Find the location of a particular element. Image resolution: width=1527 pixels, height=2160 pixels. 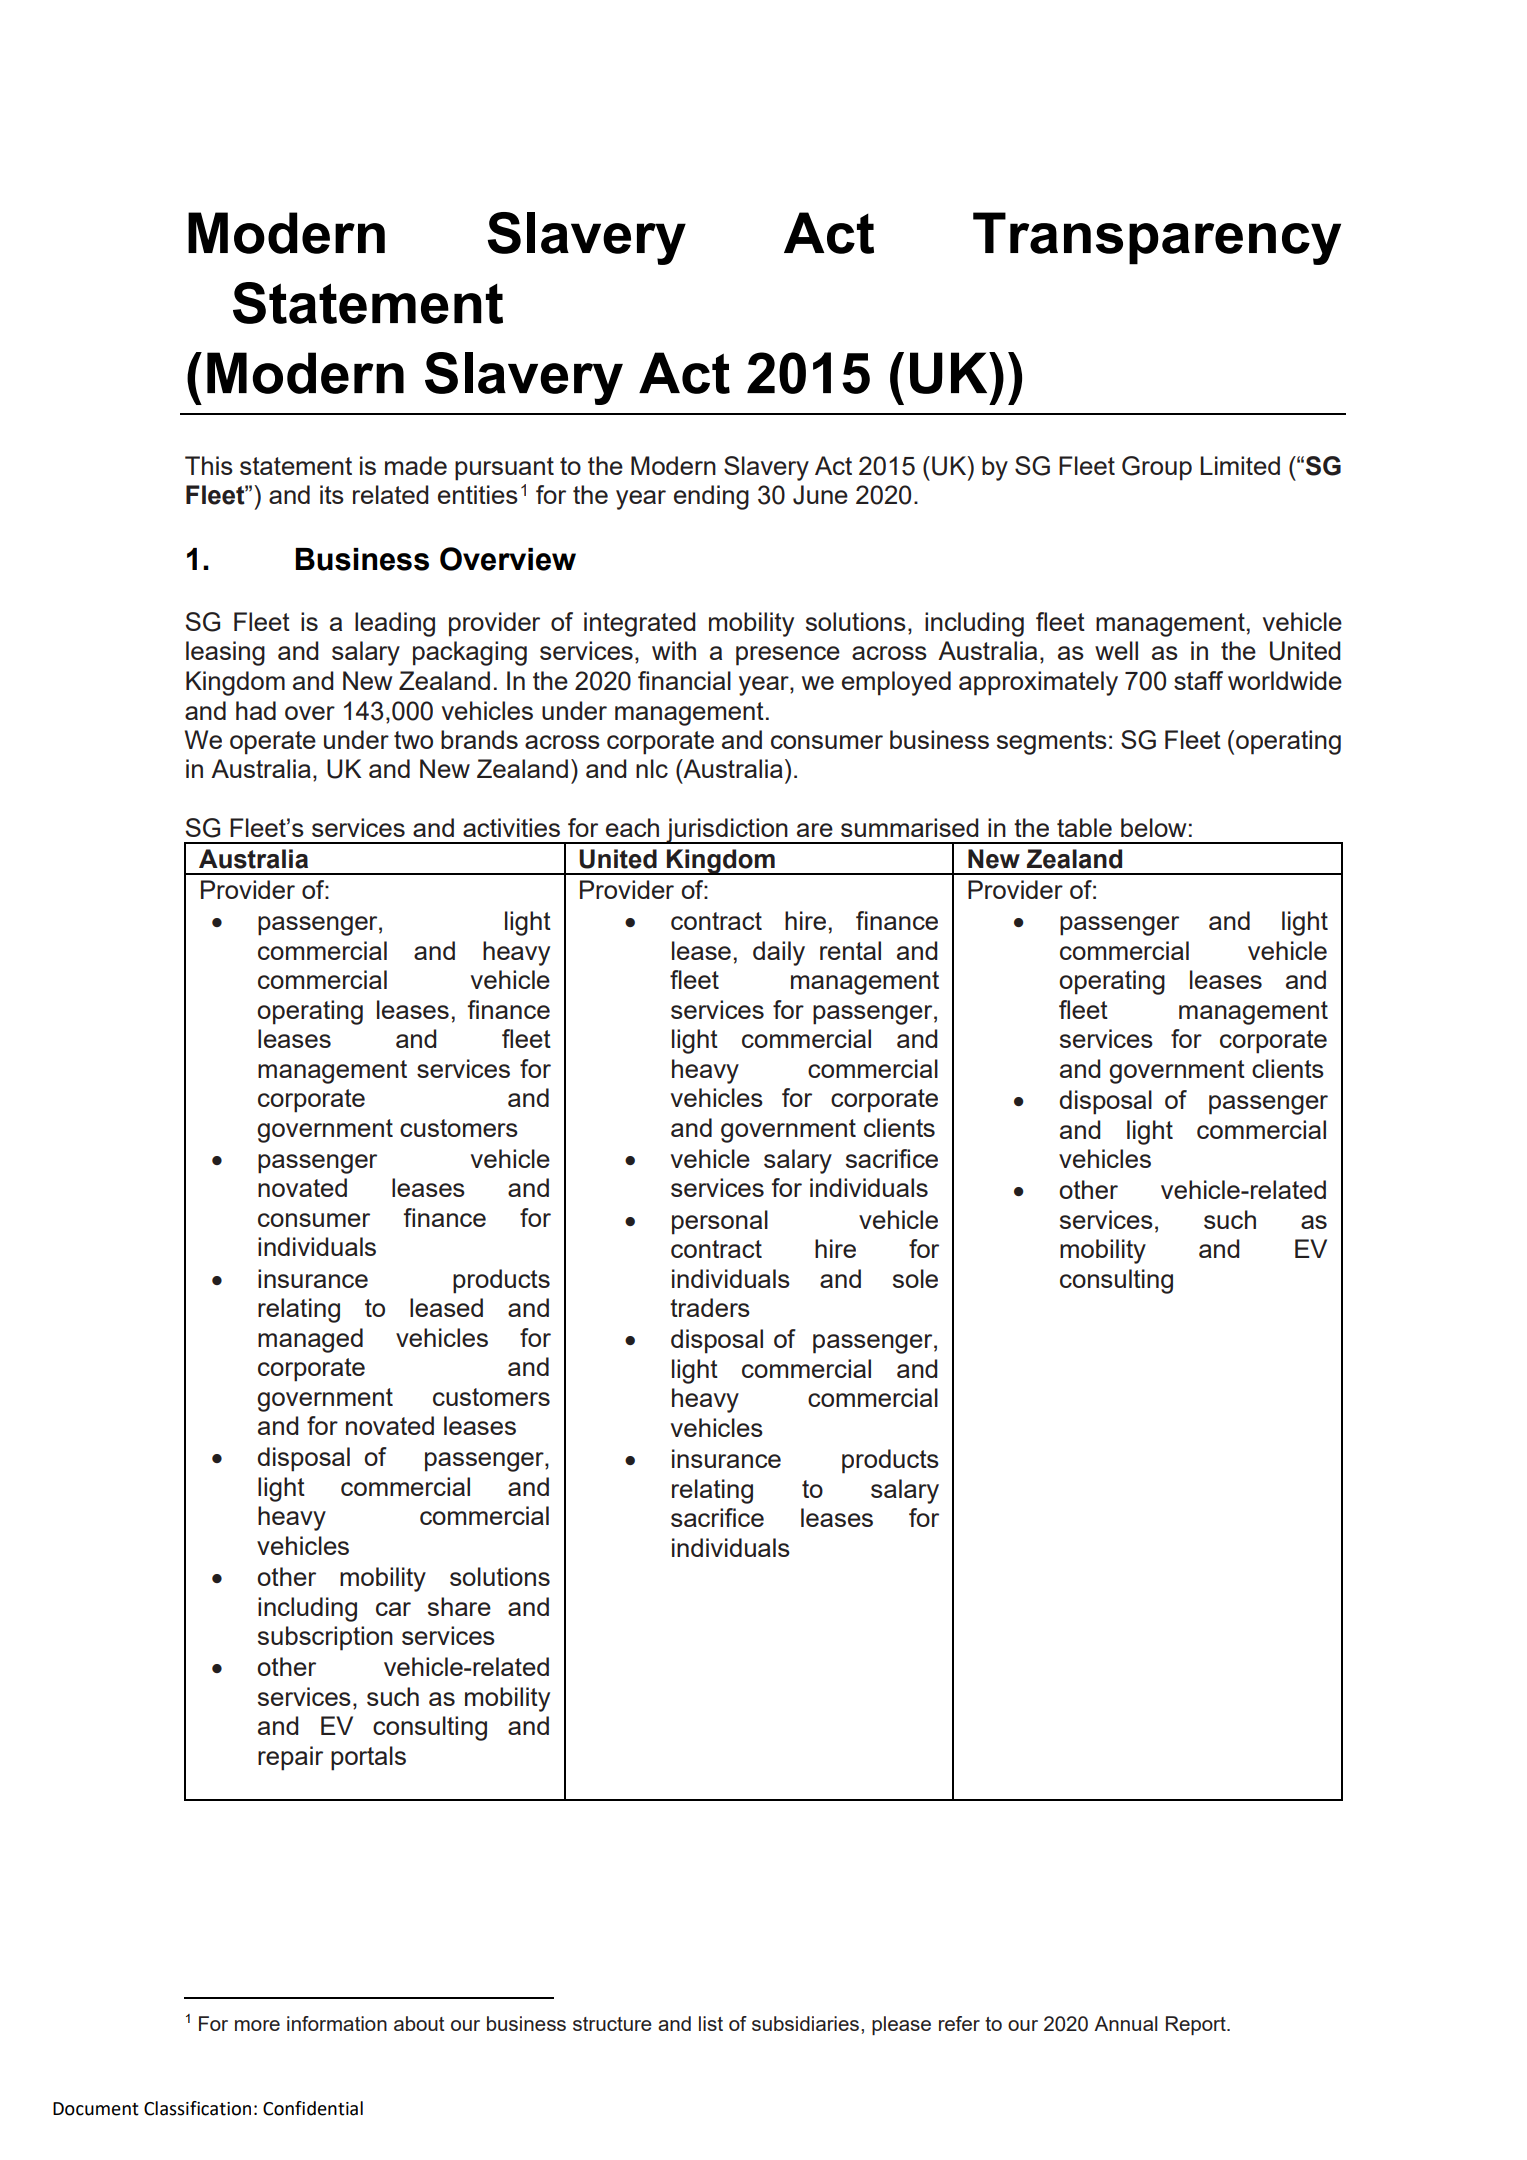

list is located at coordinates (711, 2023).
